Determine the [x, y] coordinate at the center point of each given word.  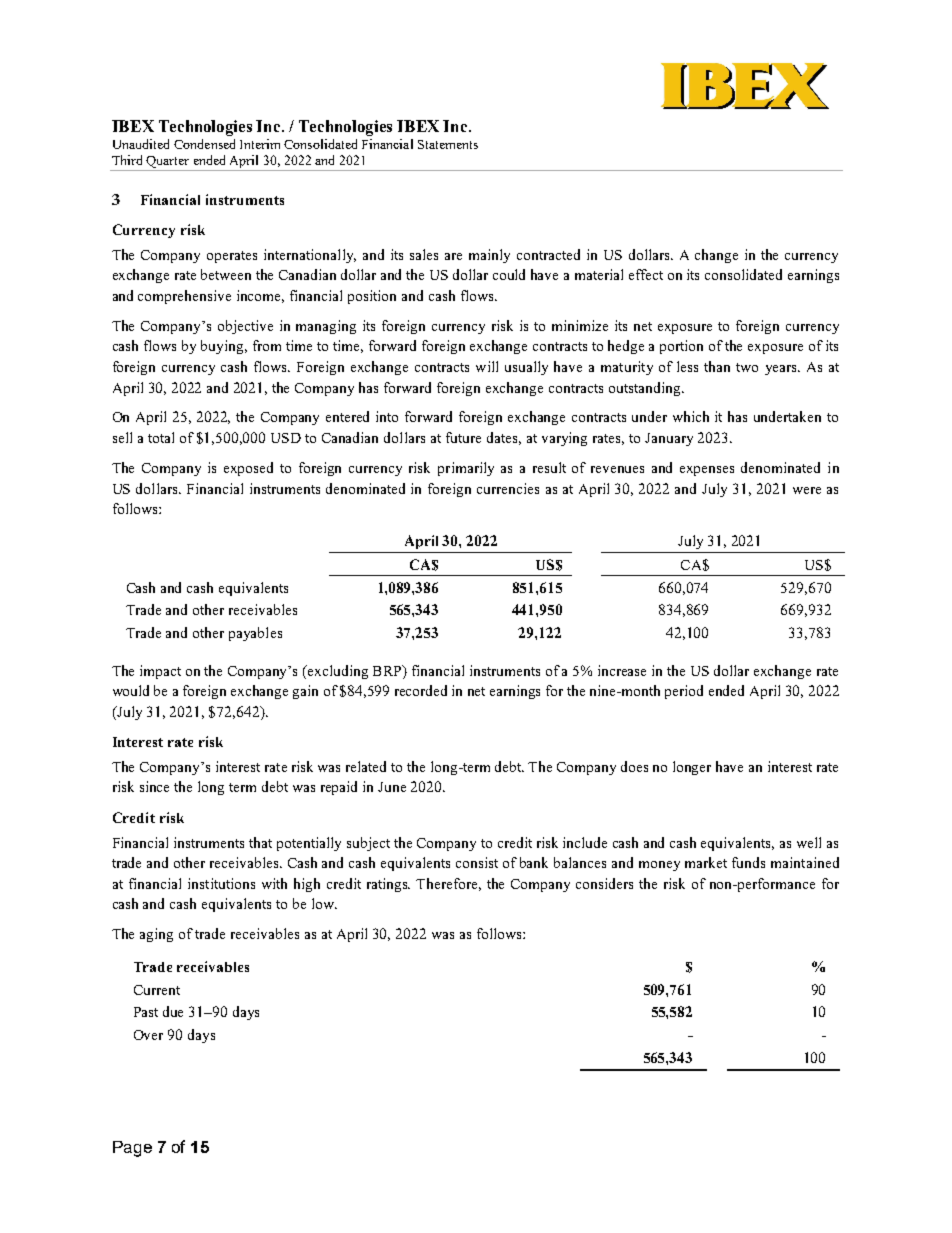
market [706, 862]
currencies [508, 488]
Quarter [167, 162]
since [154, 786]
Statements [448, 144]
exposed [248, 469]
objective [245, 327]
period [684, 692]
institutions [221, 883]
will [487, 366]
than [717, 366]
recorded [421, 690]
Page [132, 1149]
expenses [707, 471]
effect [646, 274]
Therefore [448, 884]
